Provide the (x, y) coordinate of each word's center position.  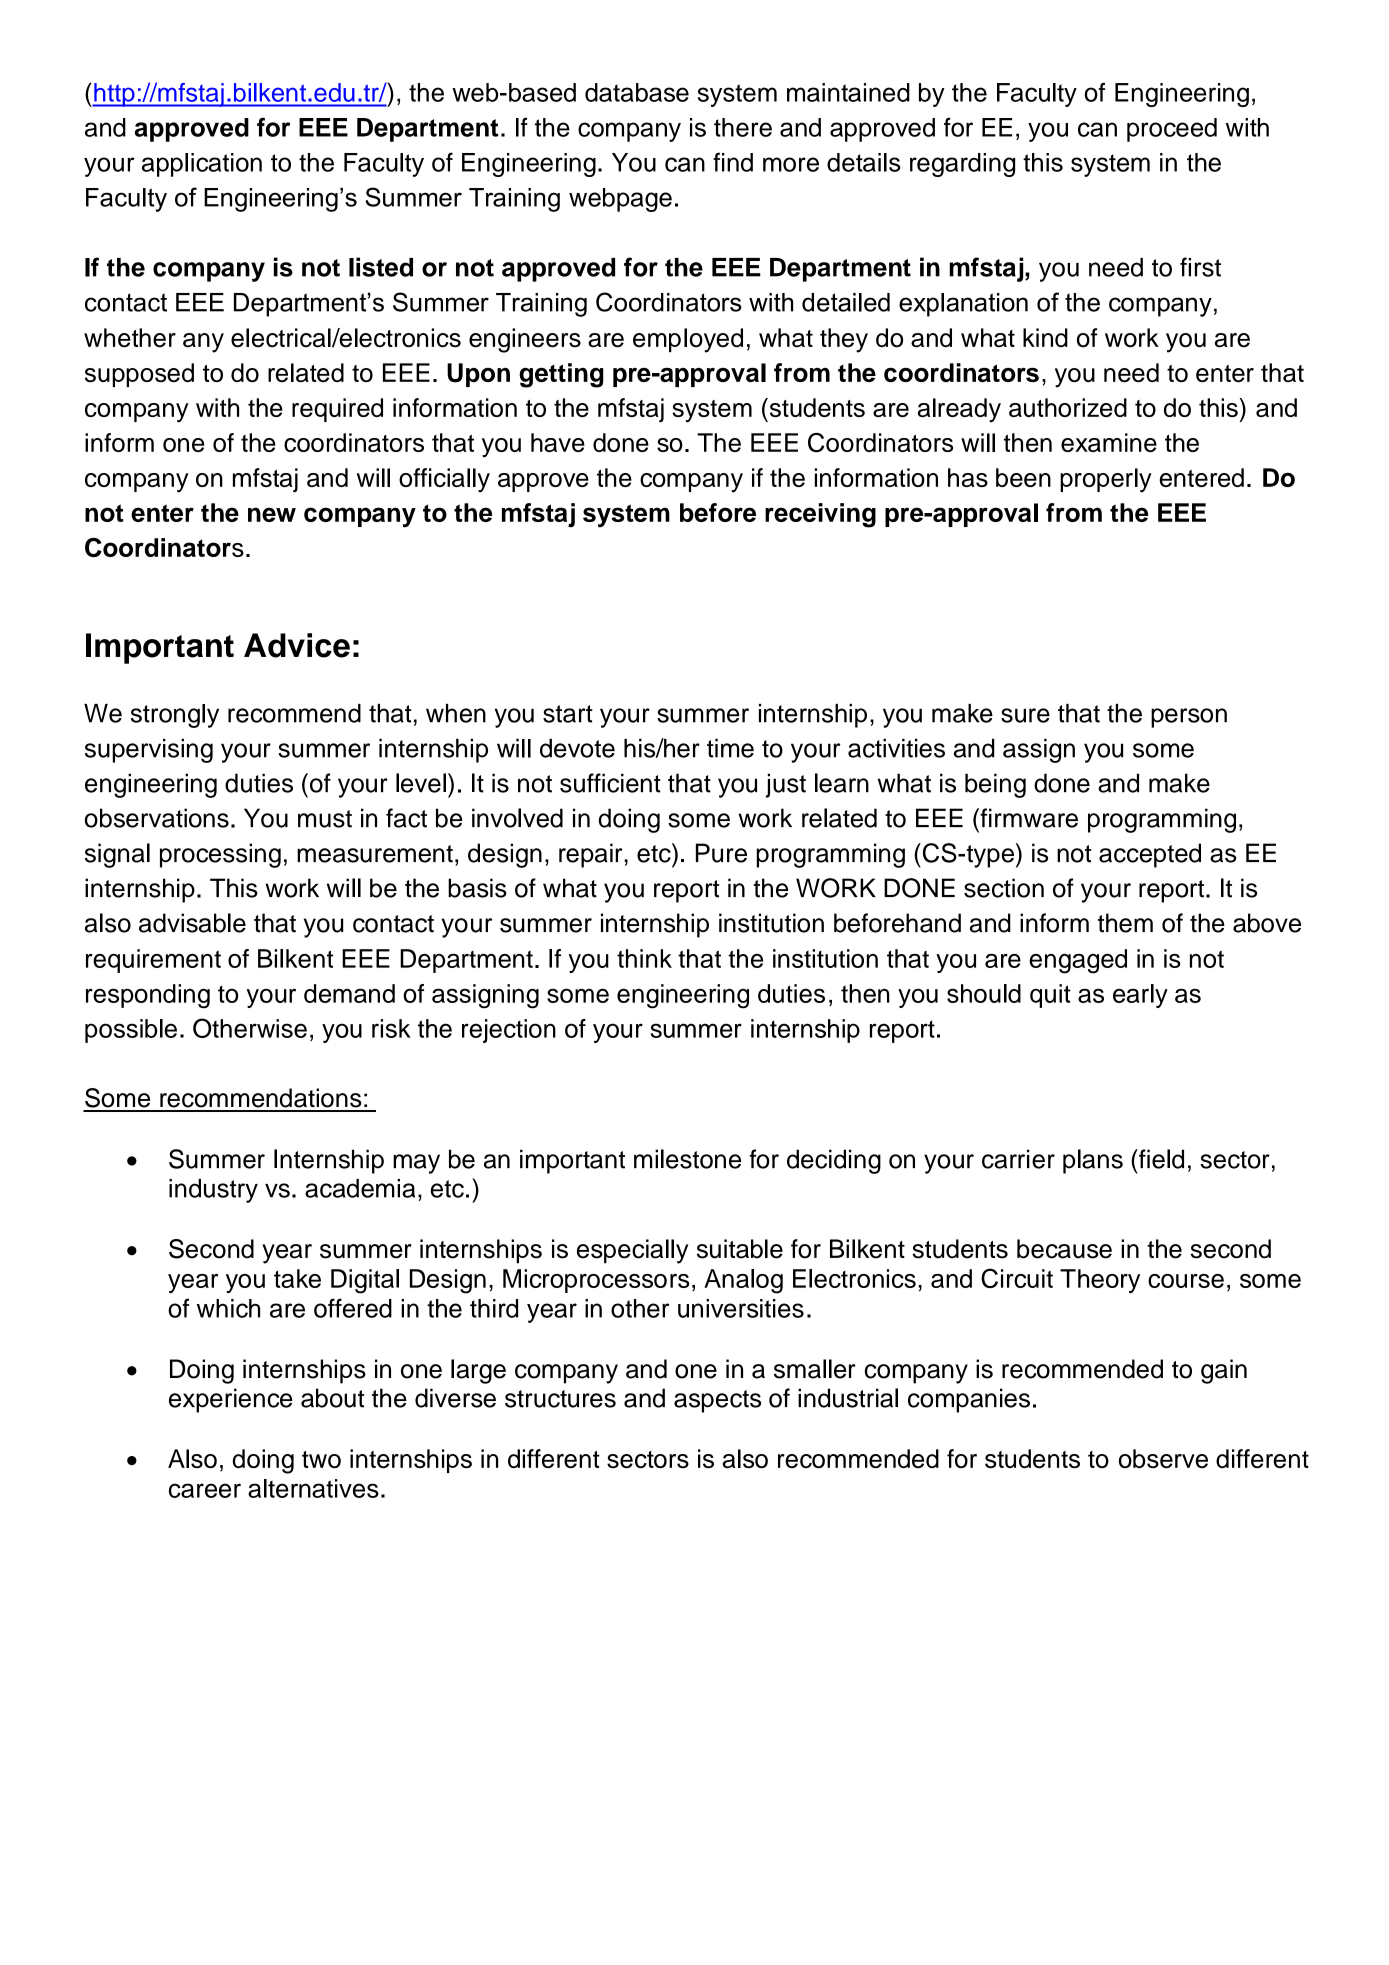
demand (349, 993)
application (202, 165)
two (321, 1459)
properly (1106, 480)
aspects (717, 1401)
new (272, 514)
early (1140, 996)
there (743, 127)
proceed (1172, 130)
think (644, 958)
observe (1163, 1458)
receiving (820, 515)
